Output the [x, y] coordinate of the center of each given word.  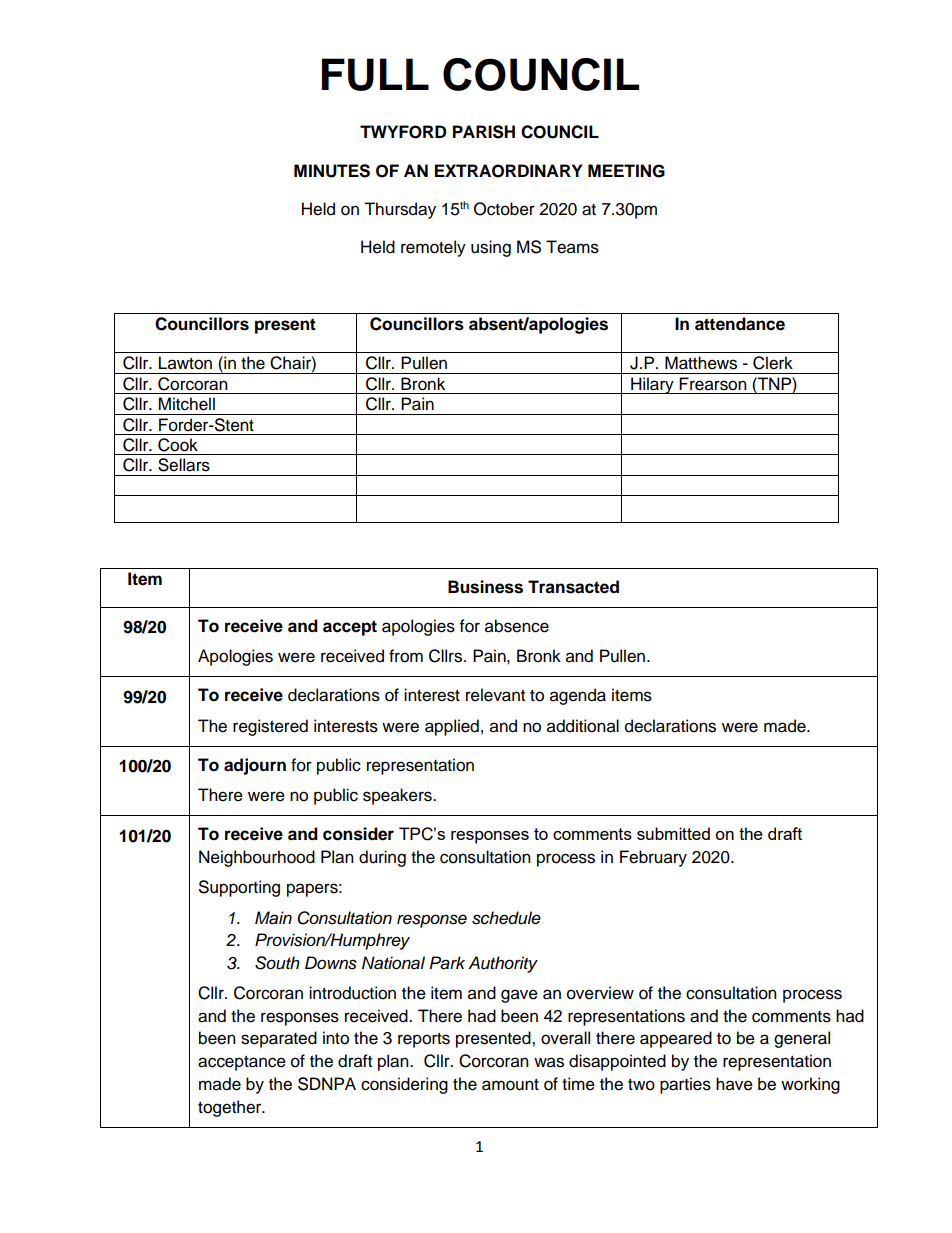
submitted [673, 833]
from [406, 656]
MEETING [626, 171]
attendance [740, 324]
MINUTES [332, 171]
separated [279, 1039]
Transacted [573, 587]
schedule [506, 918]
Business [485, 587]
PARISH [484, 132]
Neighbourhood [257, 858]
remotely [433, 248]
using [491, 248]
